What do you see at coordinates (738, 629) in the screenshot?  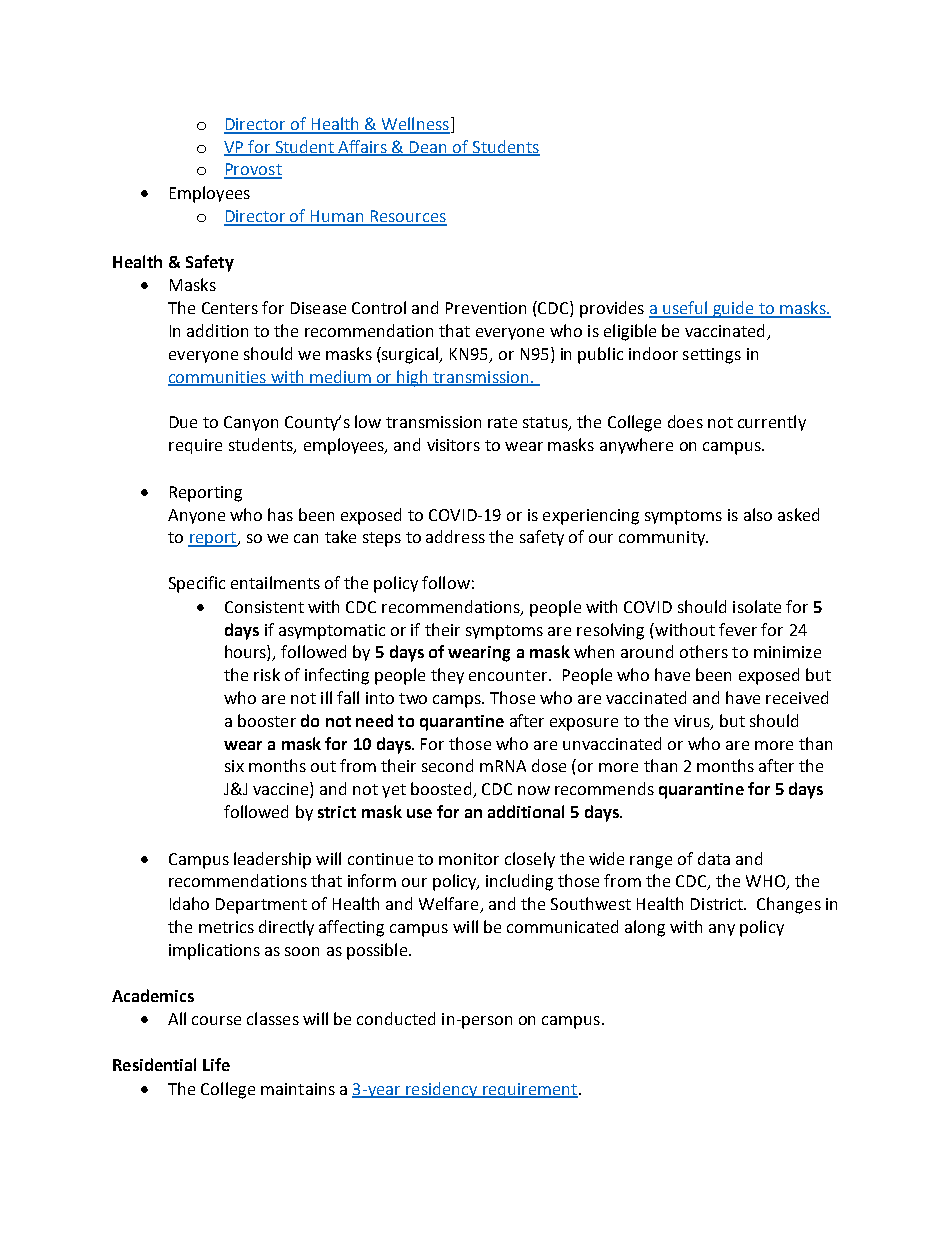 I see `fever` at bounding box center [738, 629].
